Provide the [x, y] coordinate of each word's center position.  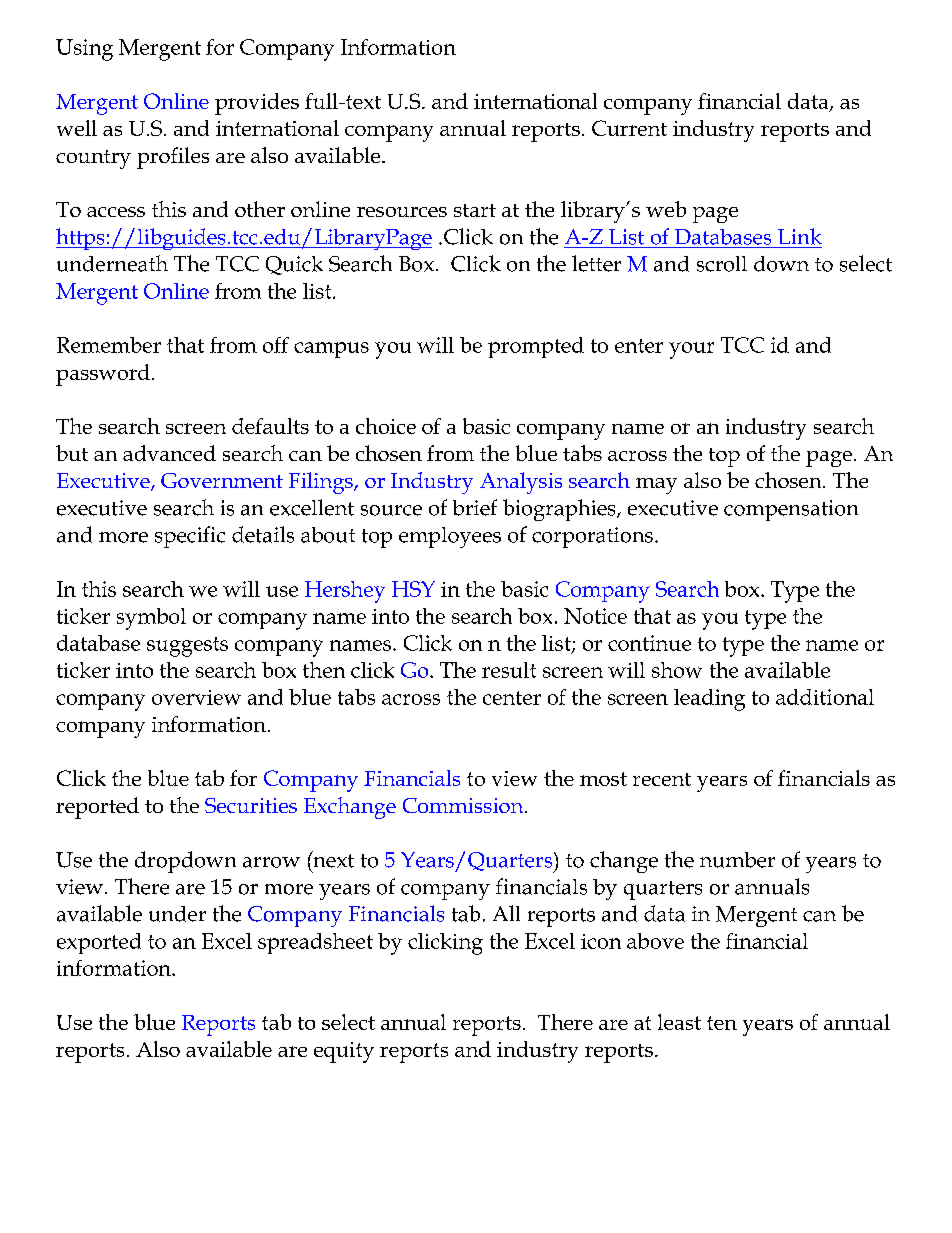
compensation [791, 510]
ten [722, 1023]
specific [190, 537]
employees [450, 537]
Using [84, 50]
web [666, 209]
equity [344, 1052]
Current [629, 128]
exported [99, 943]
